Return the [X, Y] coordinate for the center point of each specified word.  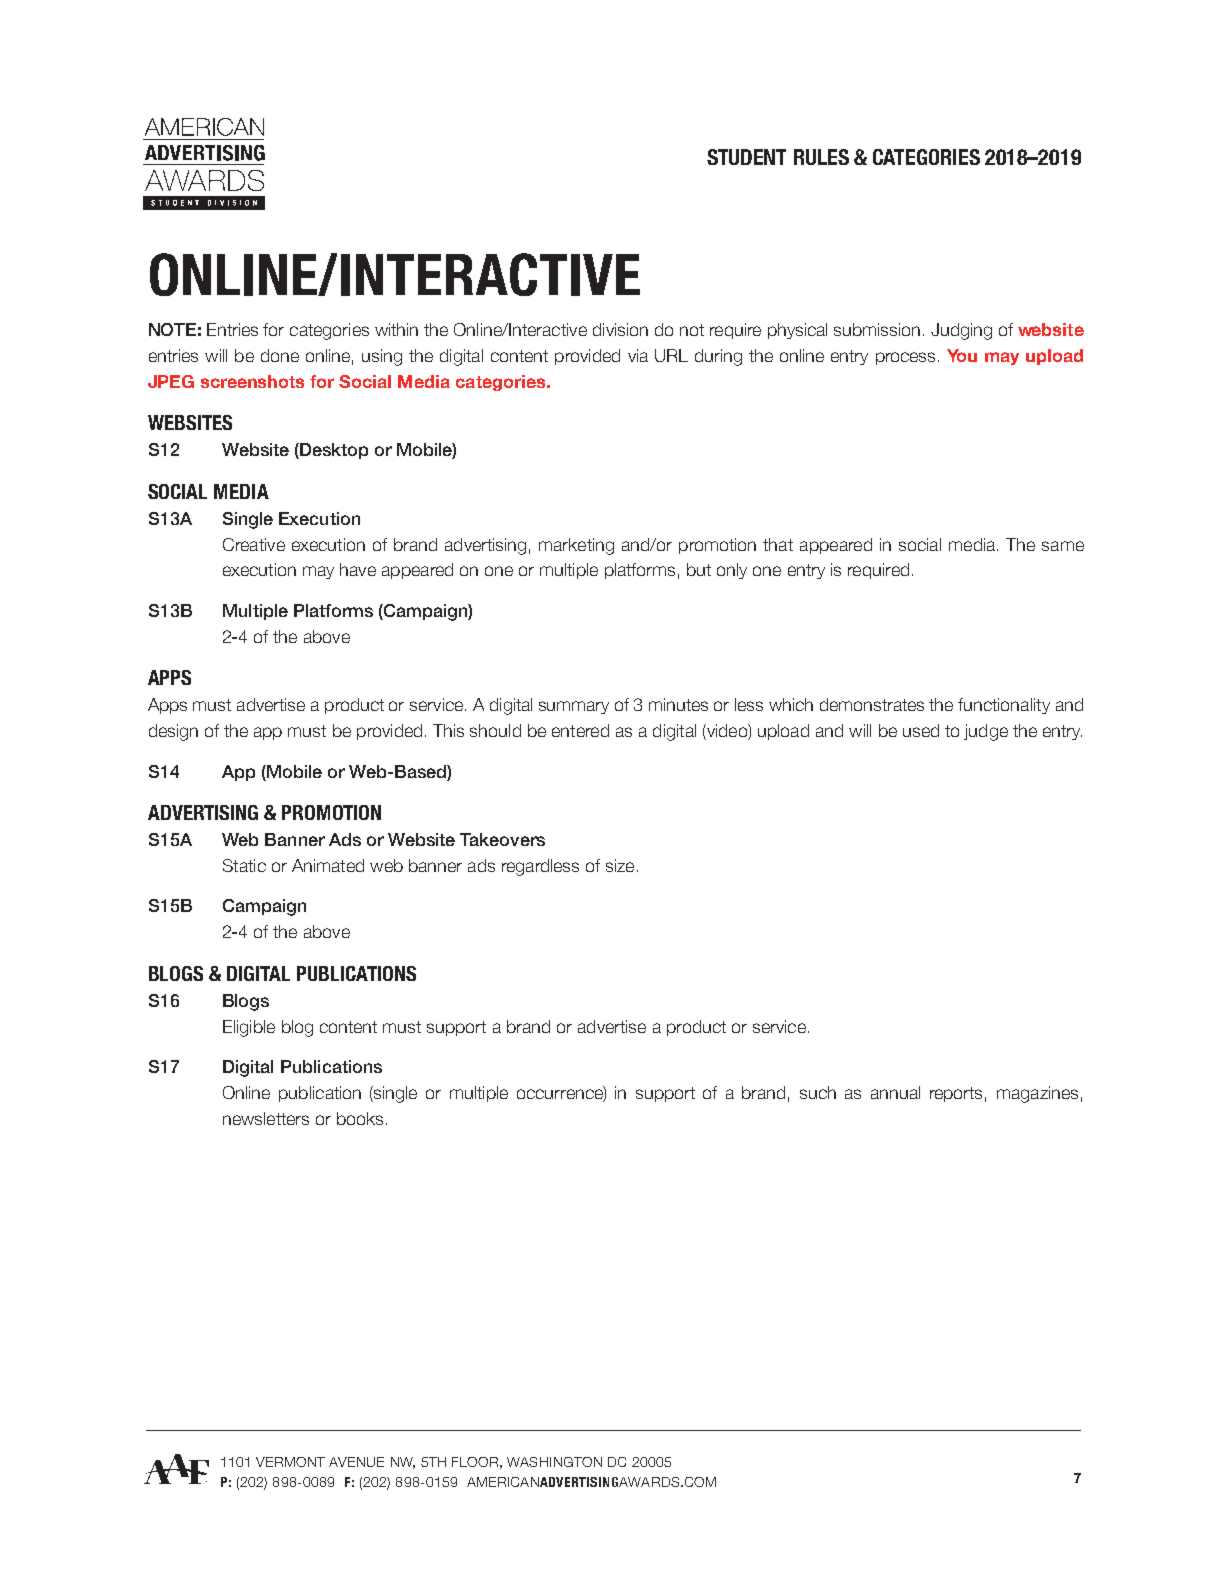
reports [956, 1094]
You [962, 355]
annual [895, 1092]
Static [244, 865]
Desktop [333, 451]
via [638, 355]
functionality [1004, 706]
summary [574, 707]
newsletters [266, 1118]
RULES [821, 157]
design [173, 732]
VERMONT [290, 1462]
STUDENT [746, 157]
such [818, 1092]
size [620, 865]
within [396, 329]
